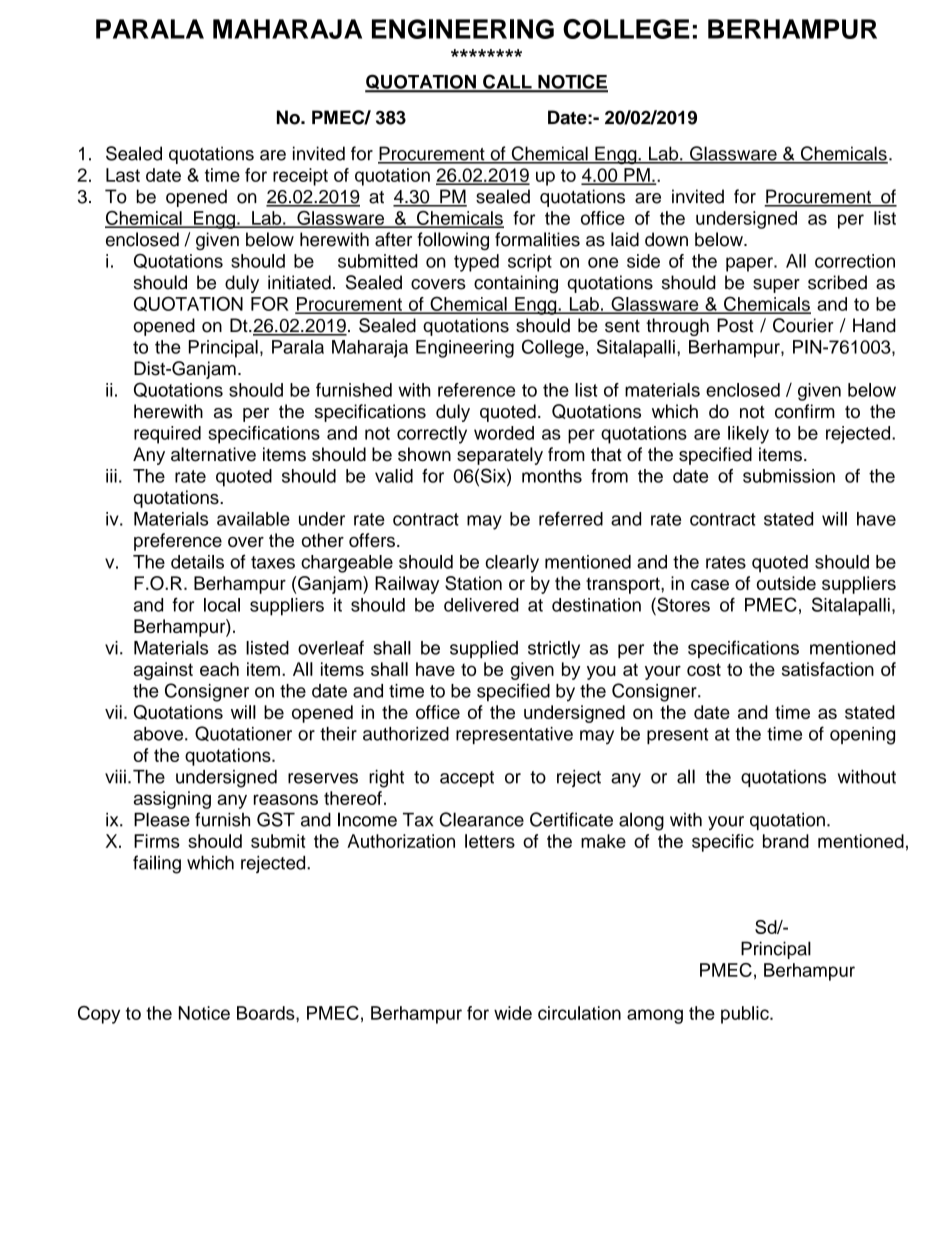 This page has height=1233, width=952. I want to click on Boards, so click(267, 1013).
